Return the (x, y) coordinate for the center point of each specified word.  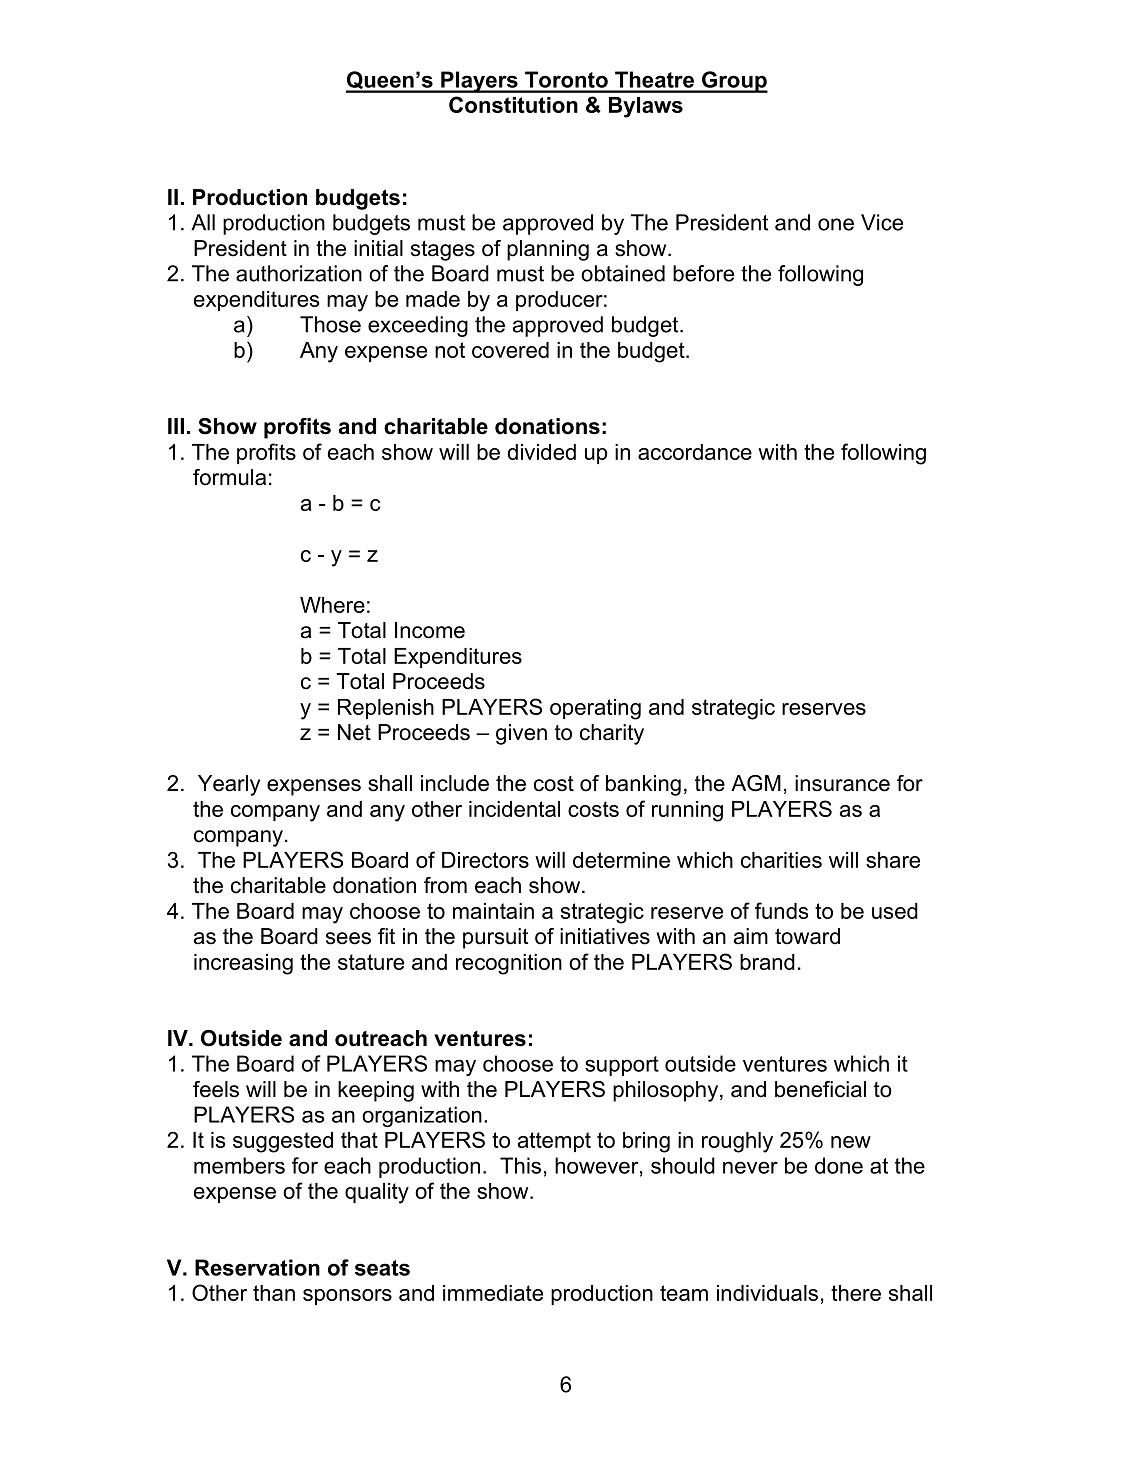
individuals (767, 1293)
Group (734, 82)
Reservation (257, 1267)
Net (354, 732)
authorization (299, 273)
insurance (842, 783)
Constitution (513, 104)
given (521, 734)
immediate (493, 1293)
